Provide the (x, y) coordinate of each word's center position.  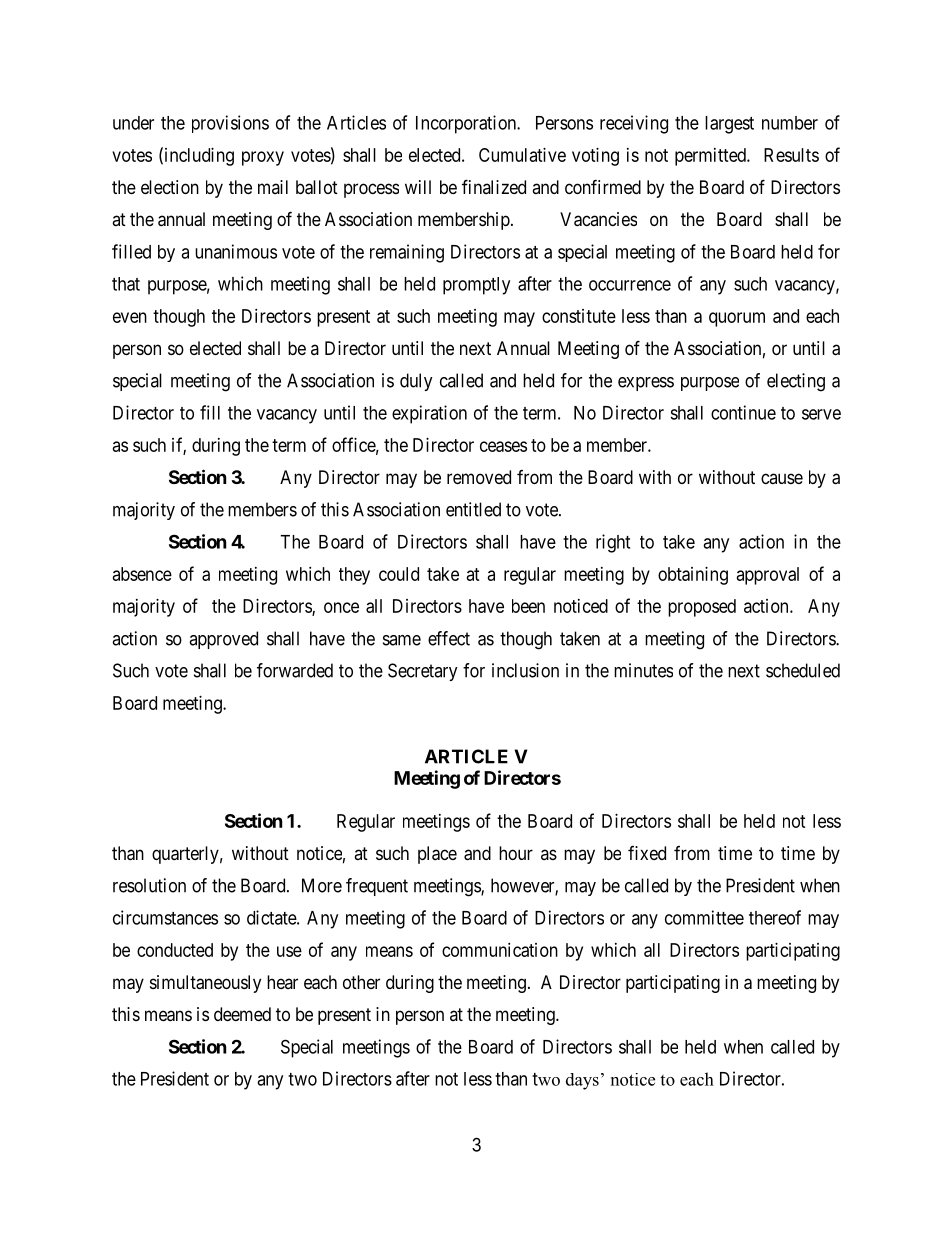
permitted (711, 157)
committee (704, 917)
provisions (230, 124)
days (582, 1081)
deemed (242, 1014)
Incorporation (467, 124)
